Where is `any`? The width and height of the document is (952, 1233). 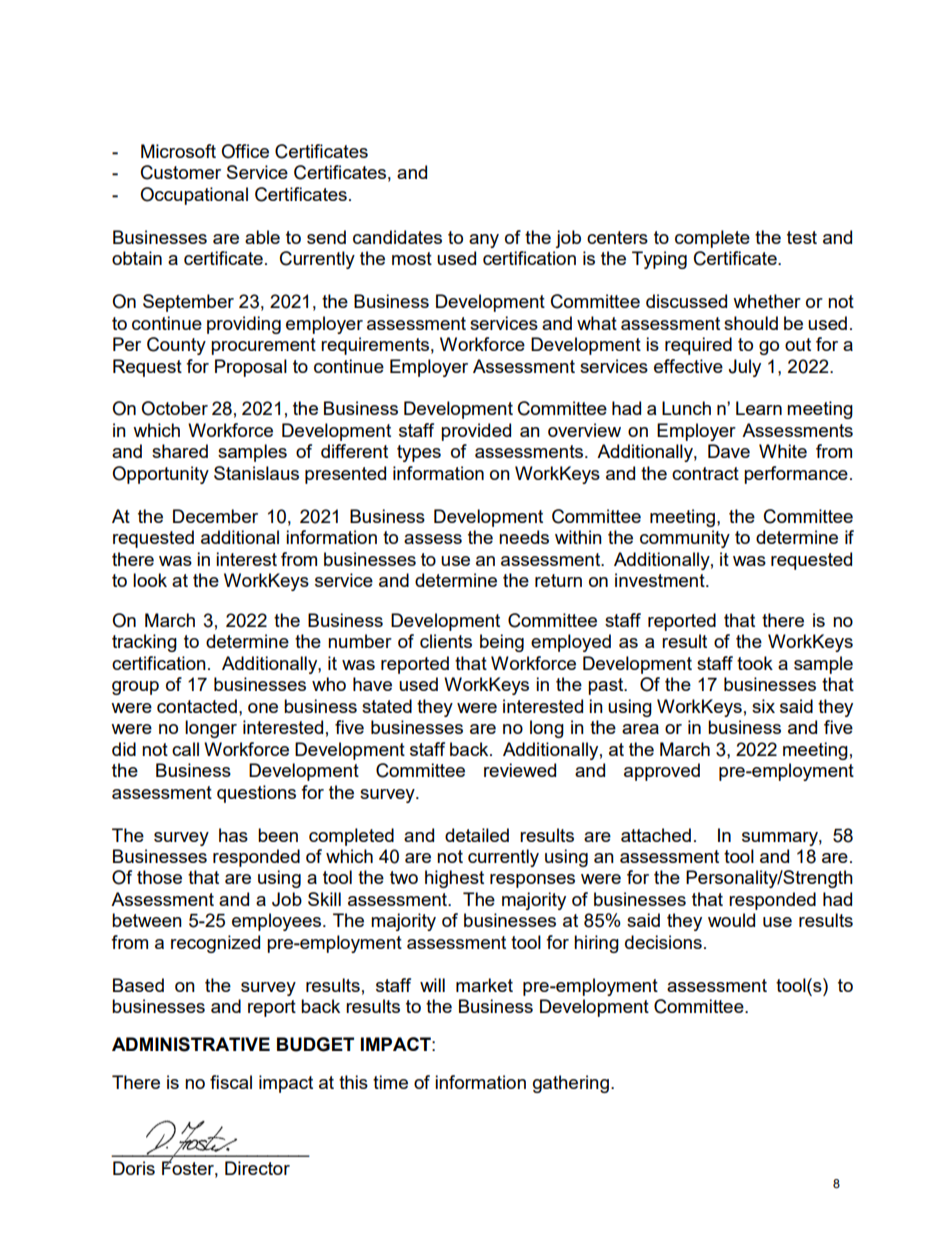
any is located at coordinates (484, 241).
